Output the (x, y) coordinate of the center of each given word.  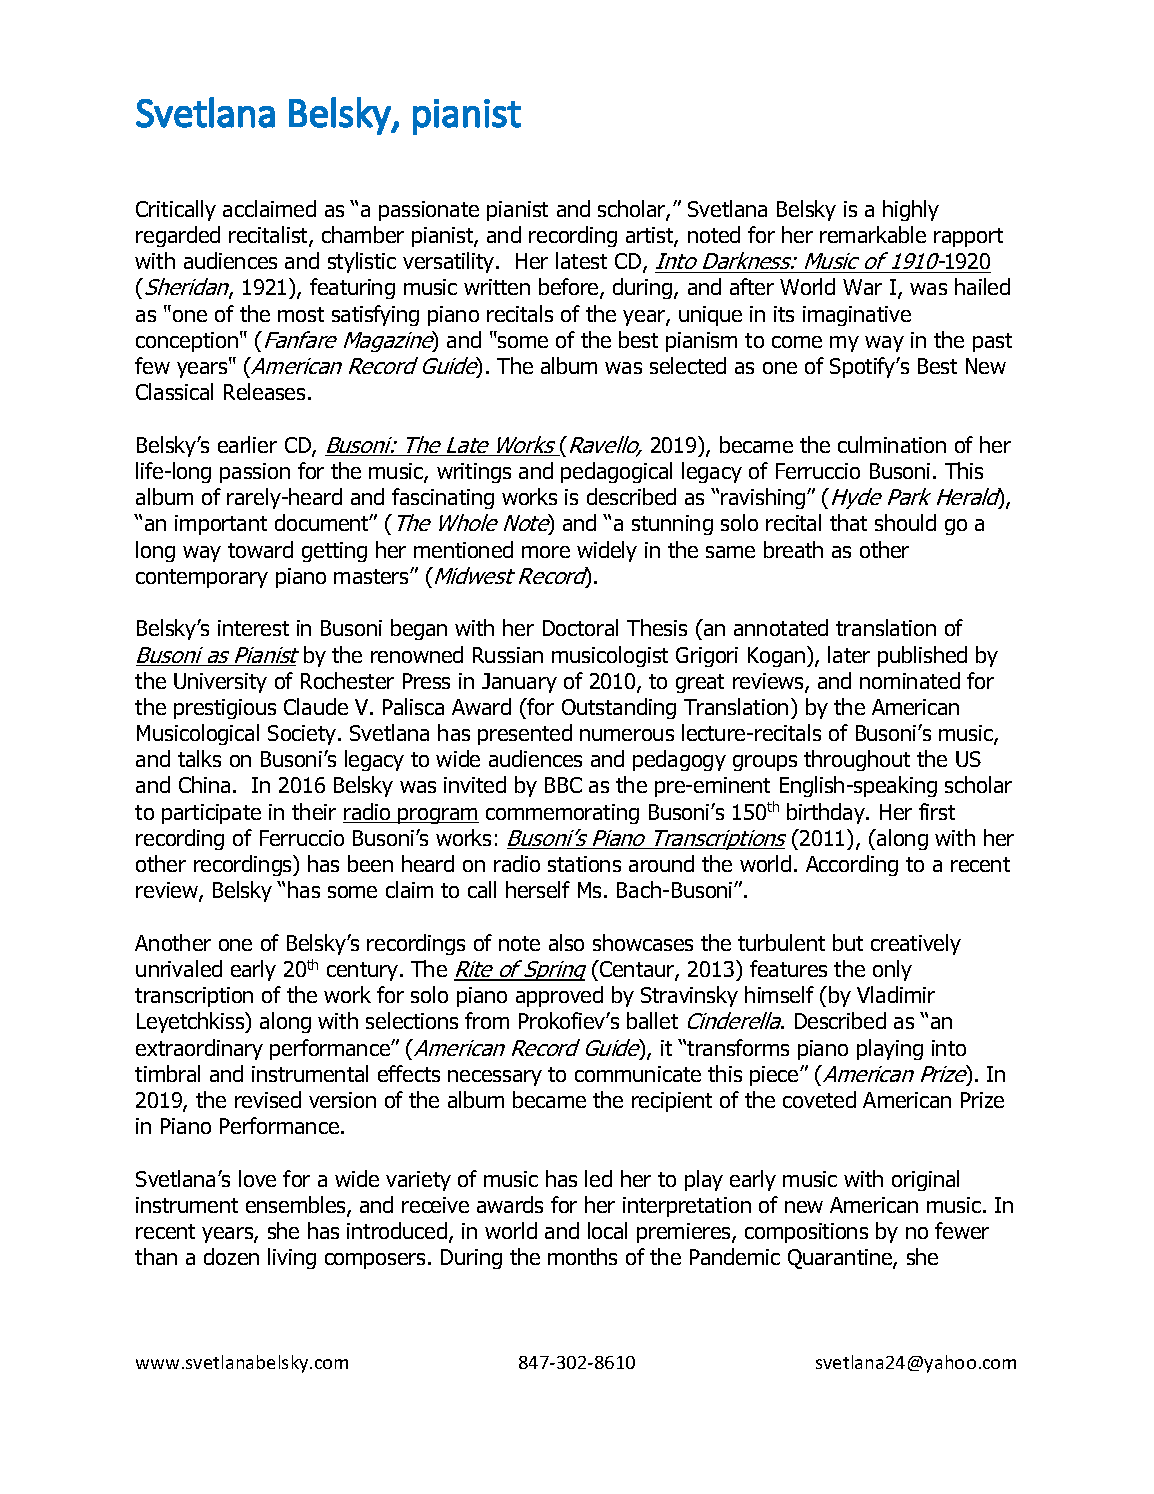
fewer (962, 1230)
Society (303, 735)
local (607, 1230)
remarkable (873, 234)
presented (525, 734)
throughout (857, 760)
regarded (178, 236)
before (570, 288)
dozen (231, 1256)
